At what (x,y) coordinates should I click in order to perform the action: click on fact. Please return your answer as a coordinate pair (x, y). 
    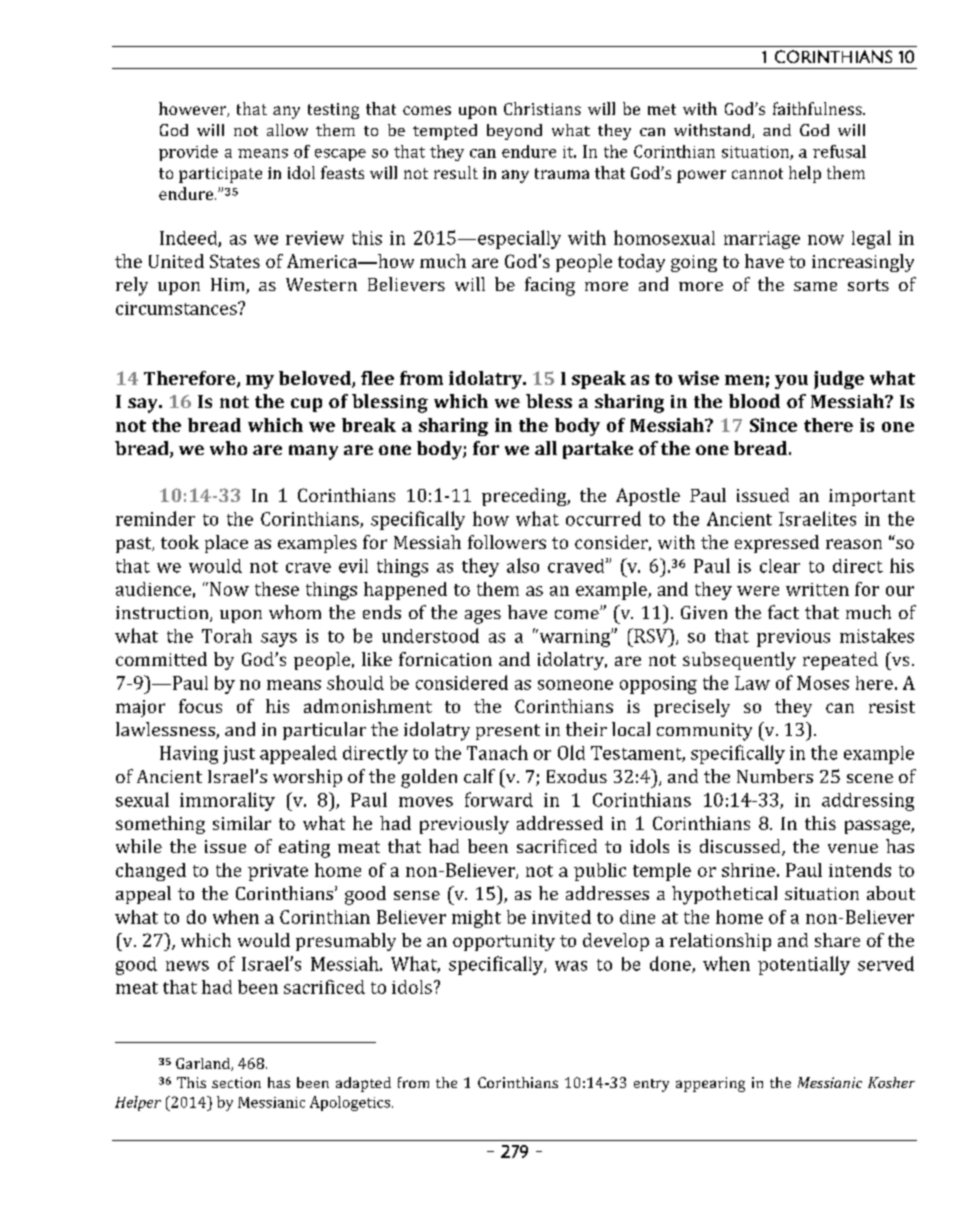
    Looking at the image, I should click on (783, 612).
